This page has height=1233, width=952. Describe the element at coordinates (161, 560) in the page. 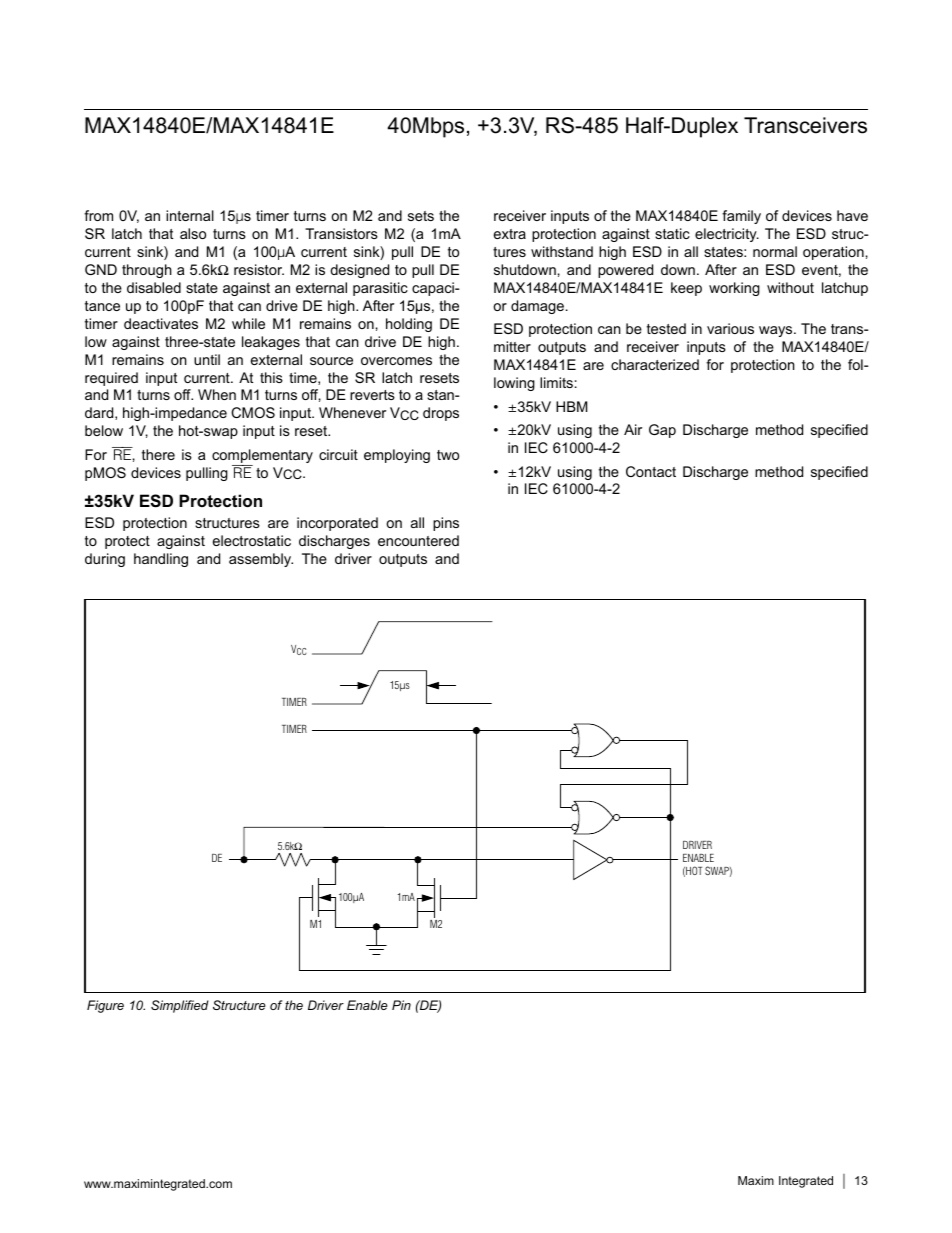

I see `handling` at that location.
